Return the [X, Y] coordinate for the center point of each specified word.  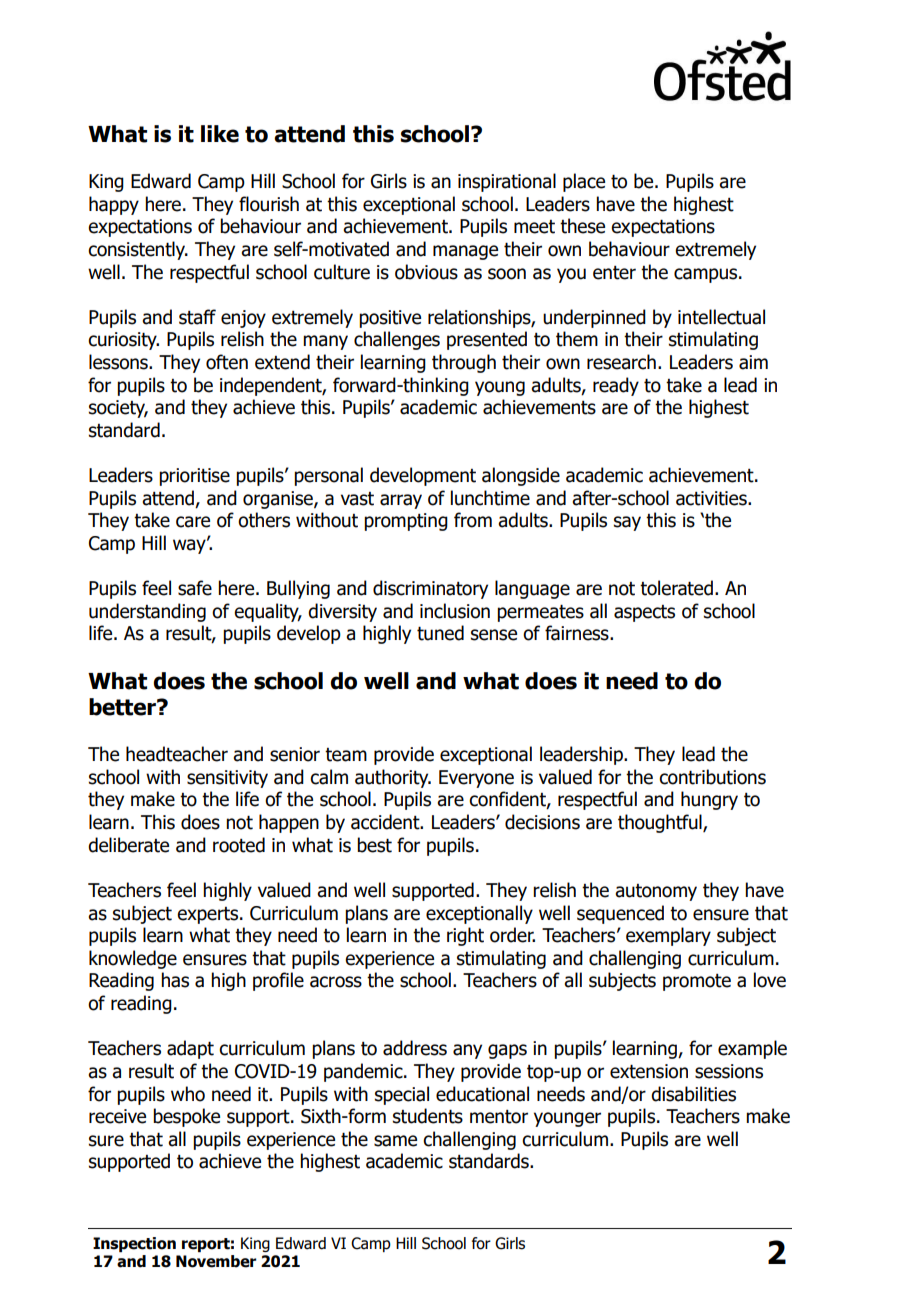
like [220, 134]
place [584, 182]
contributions [712, 777]
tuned [440, 633]
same [395, 1141]
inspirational [507, 182]
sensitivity [227, 779]
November [216, 1261]
